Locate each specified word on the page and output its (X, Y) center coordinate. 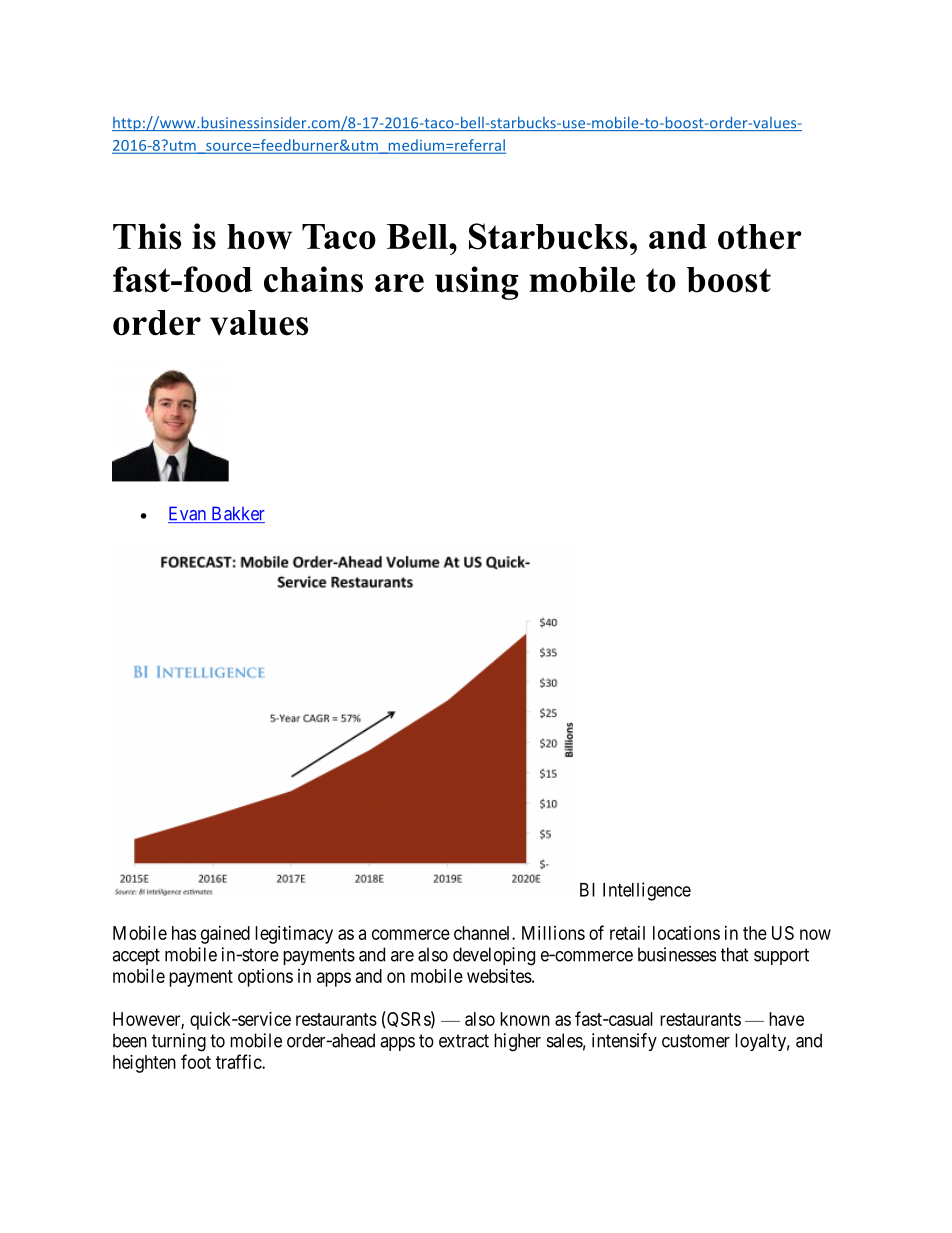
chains (313, 279)
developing (494, 956)
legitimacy (294, 935)
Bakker (237, 514)
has (184, 933)
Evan (188, 514)
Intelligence (647, 891)
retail (627, 933)
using (476, 283)
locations (686, 933)
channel (483, 933)
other (760, 237)
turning (179, 1042)
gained (225, 935)
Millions (553, 933)
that (735, 954)
